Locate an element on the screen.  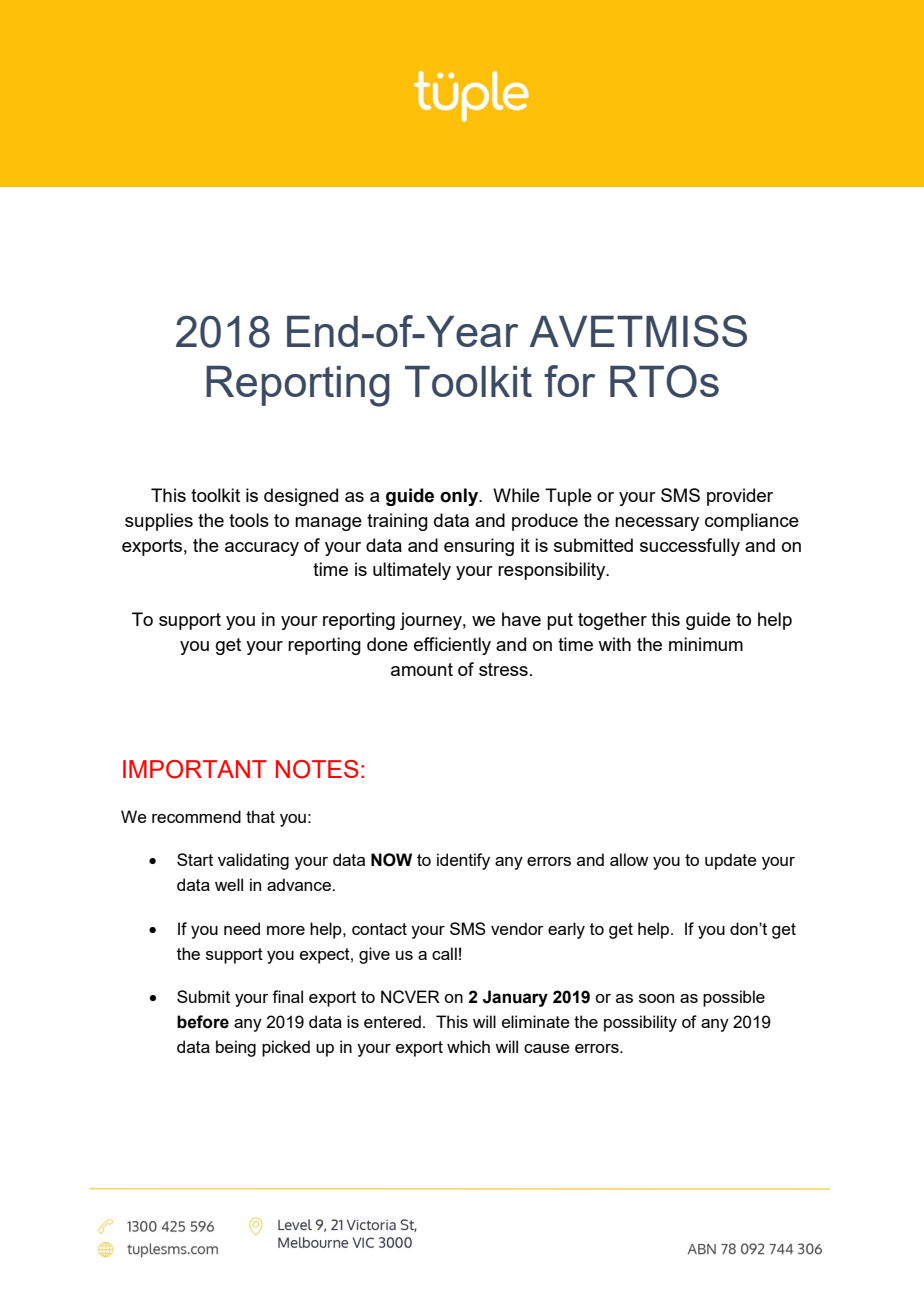
minimum is located at coordinates (706, 644).
